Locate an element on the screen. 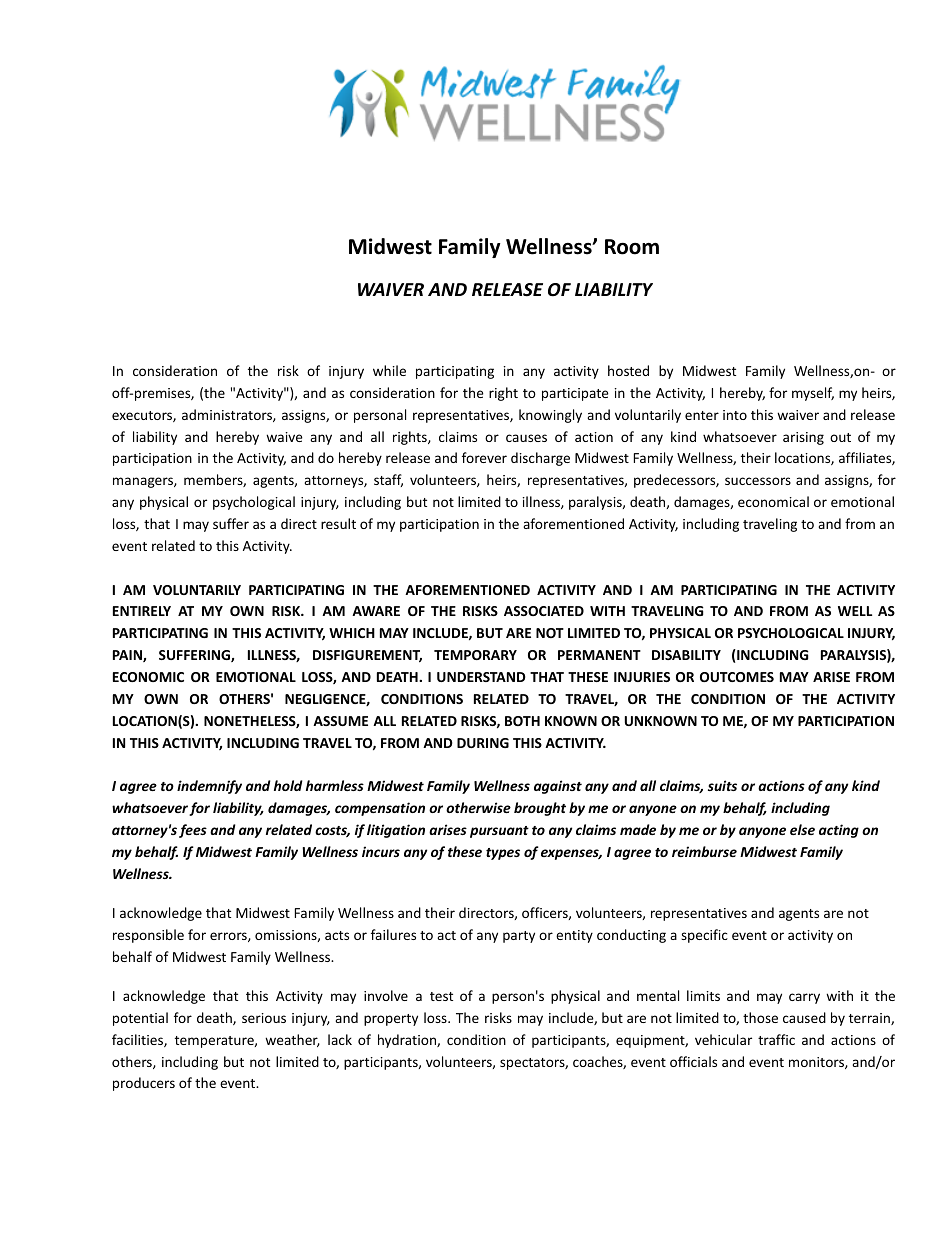 This screenshot has height=1233, width=952. OUTCOMES is located at coordinates (737, 677).
